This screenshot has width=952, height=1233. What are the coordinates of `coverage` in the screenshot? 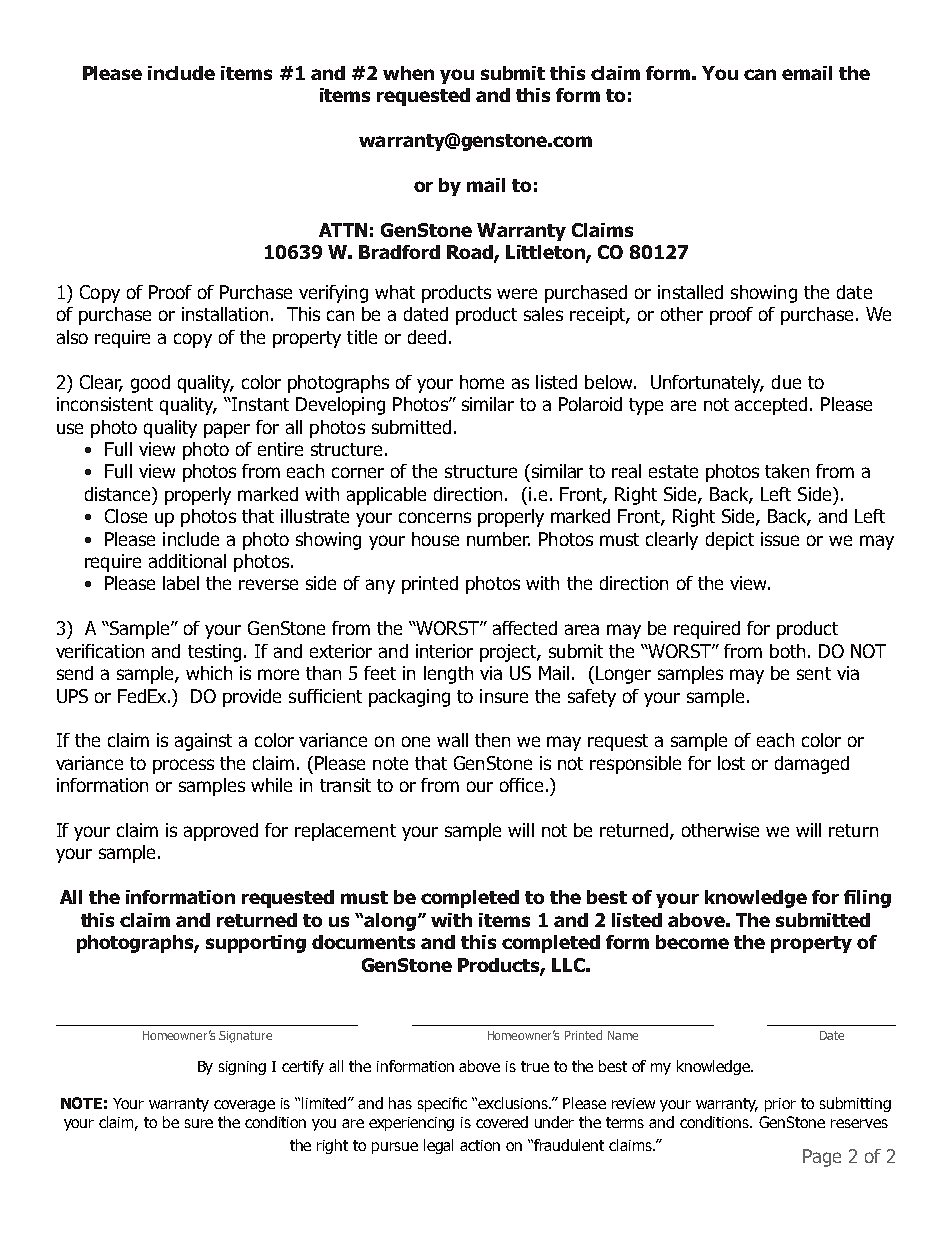 It's located at (244, 1106).
